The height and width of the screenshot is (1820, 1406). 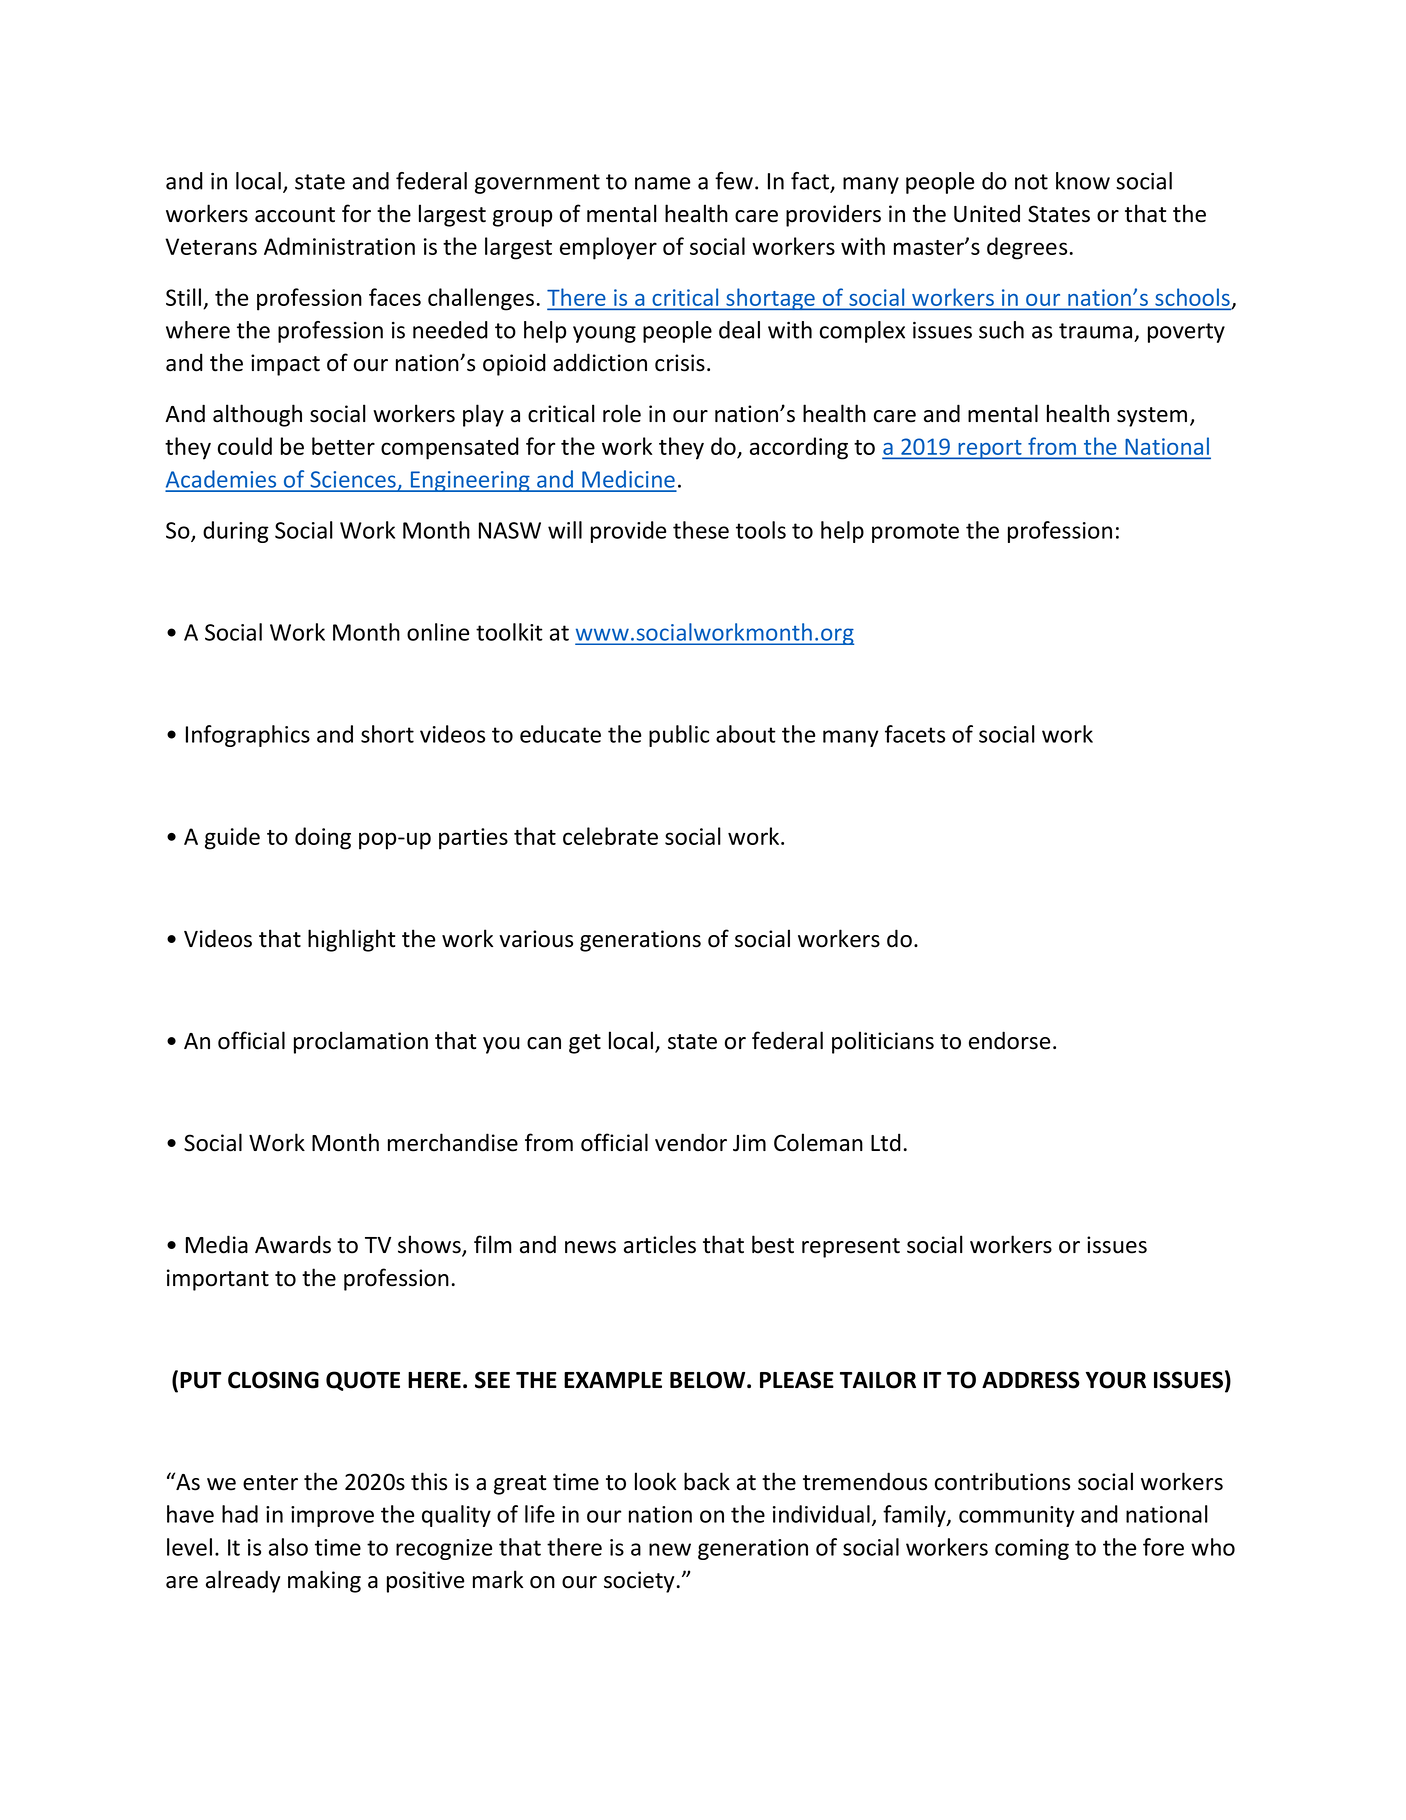 I want to click on public, so click(x=679, y=736).
